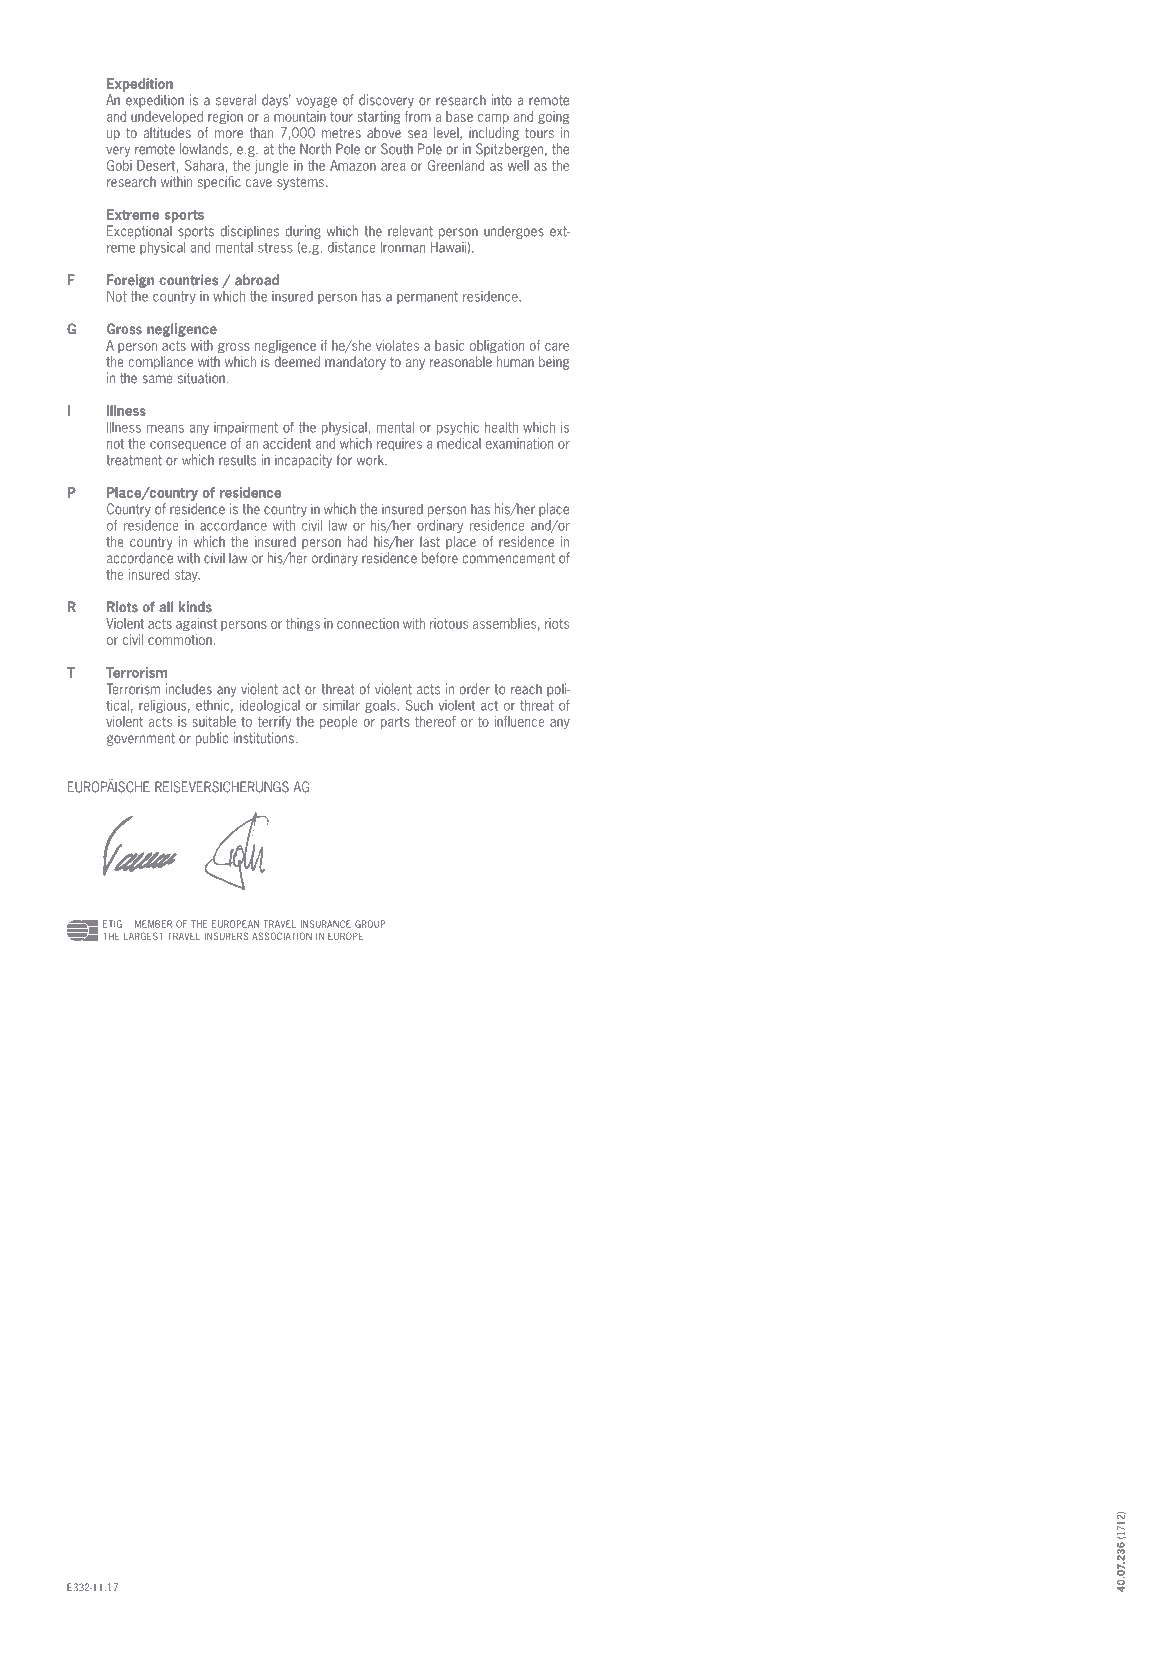 The height and width of the screenshot is (1659, 1173). Describe the element at coordinates (187, 576) in the screenshot. I see `stay` at that location.
